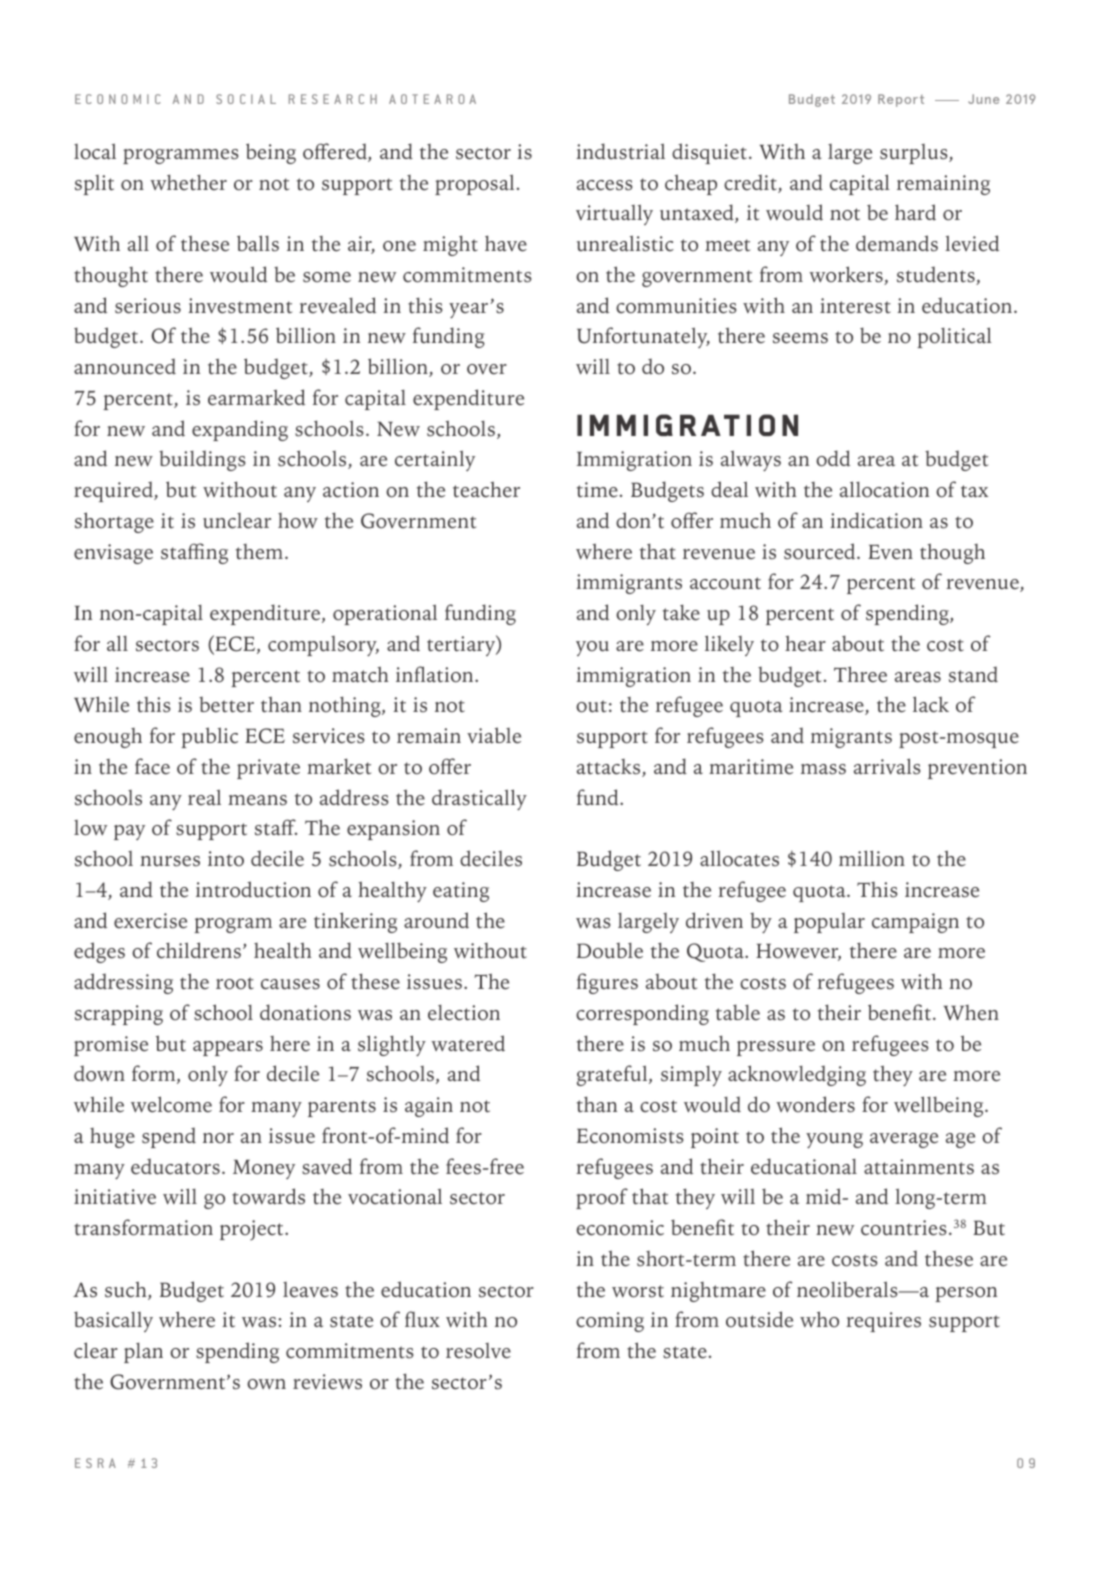 The image size is (1110, 1569). Describe the element at coordinates (643, 337) in the image. I see `Unfortunately` at that location.
